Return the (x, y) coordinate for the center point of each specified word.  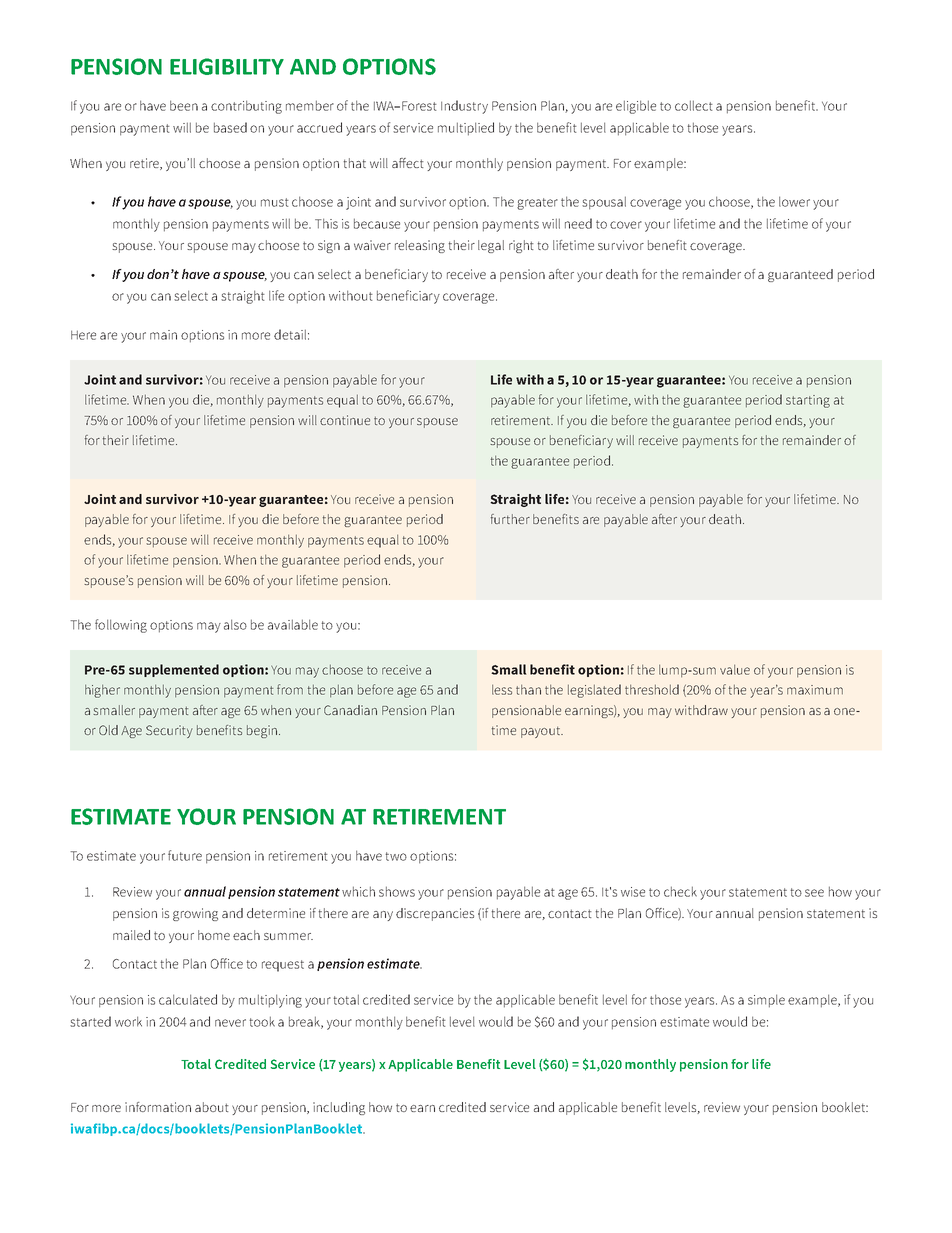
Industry (464, 107)
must (275, 202)
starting (808, 401)
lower (794, 201)
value (735, 670)
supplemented (174, 670)
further (510, 519)
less (502, 690)
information (158, 1107)
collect (694, 105)
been (184, 105)
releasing (420, 246)
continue (345, 420)
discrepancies (435, 914)
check (680, 891)
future (185, 855)
